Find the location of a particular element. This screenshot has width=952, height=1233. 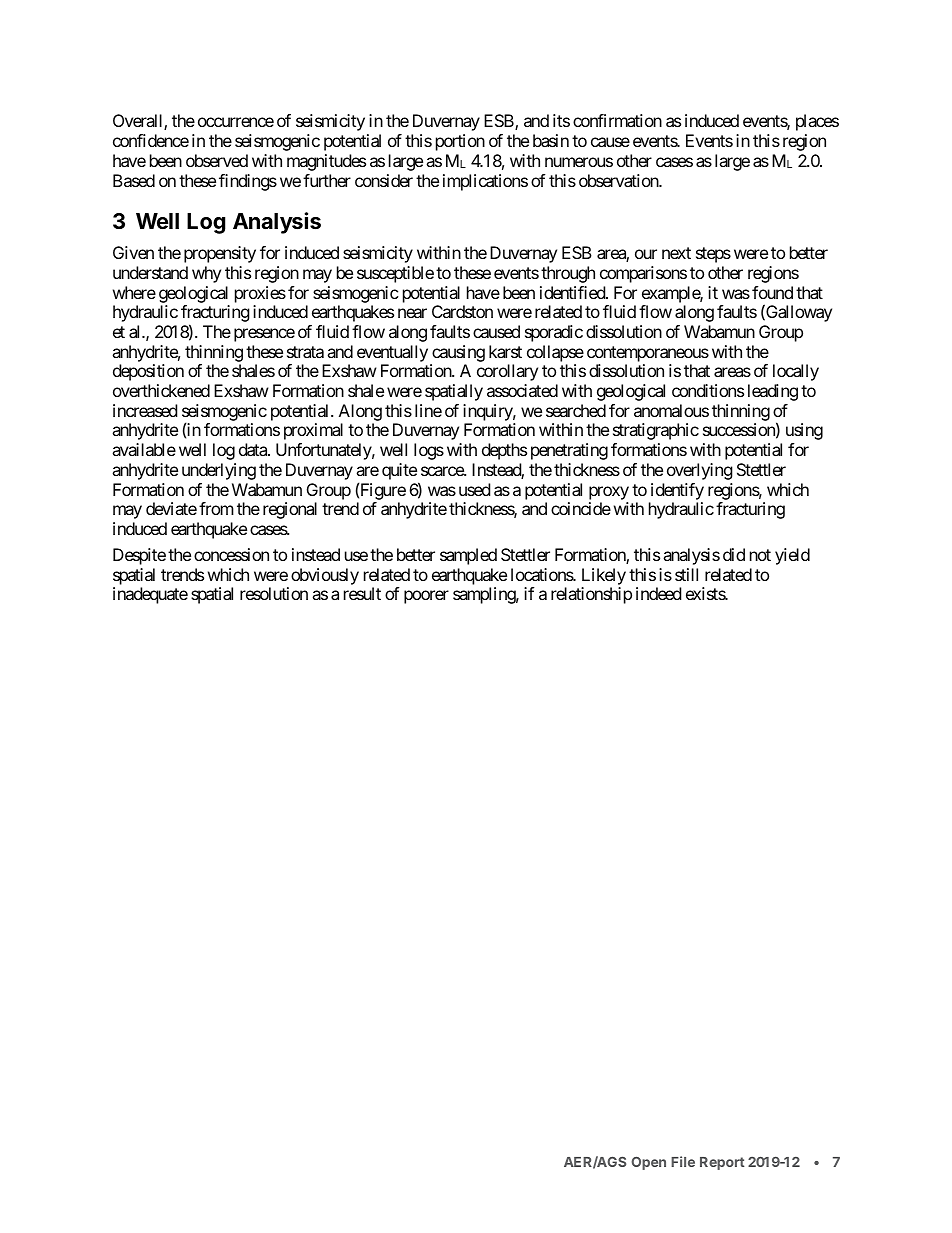

logs is located at coordinates (429, 451).
